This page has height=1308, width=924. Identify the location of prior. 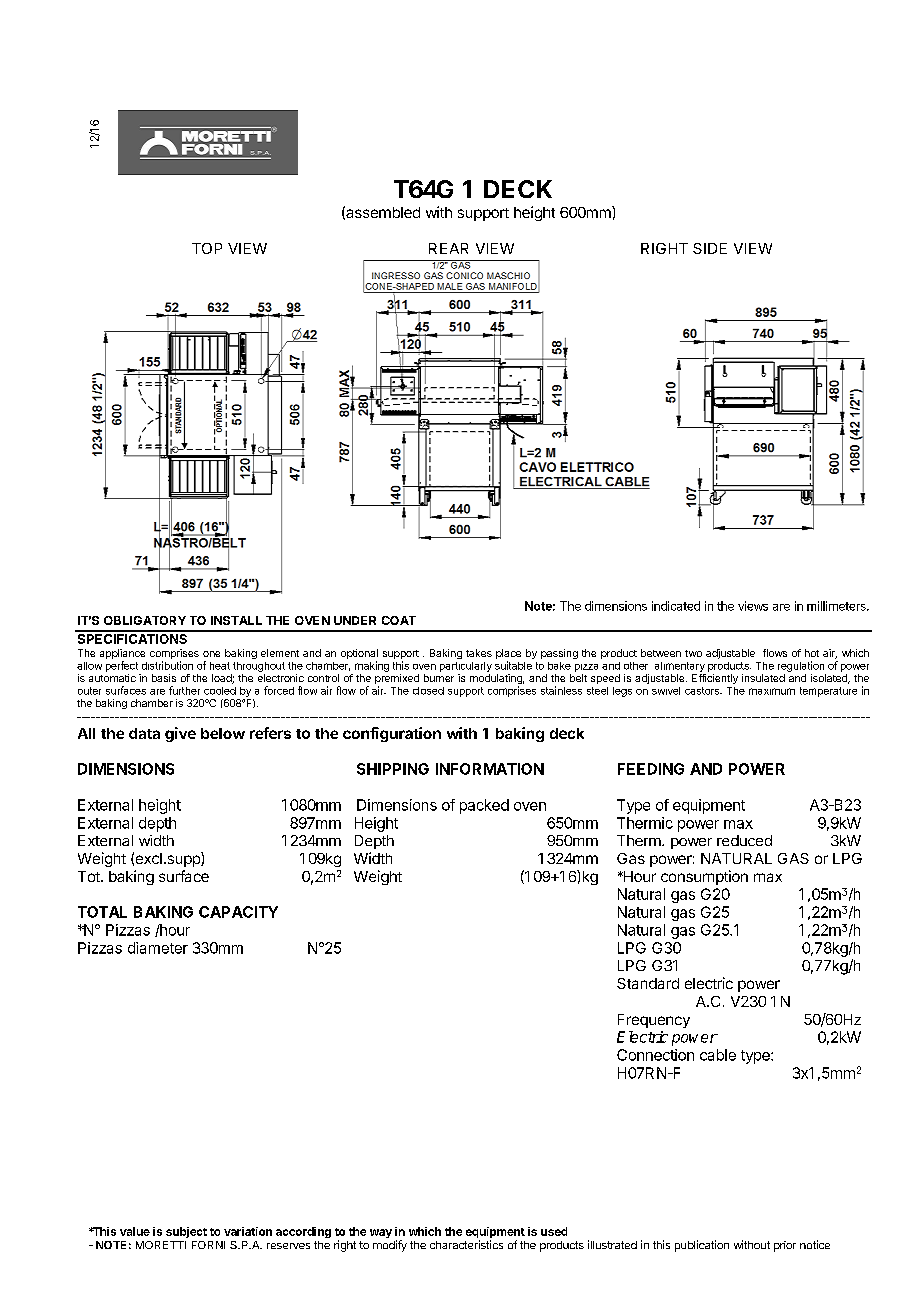
(785, 1246).
